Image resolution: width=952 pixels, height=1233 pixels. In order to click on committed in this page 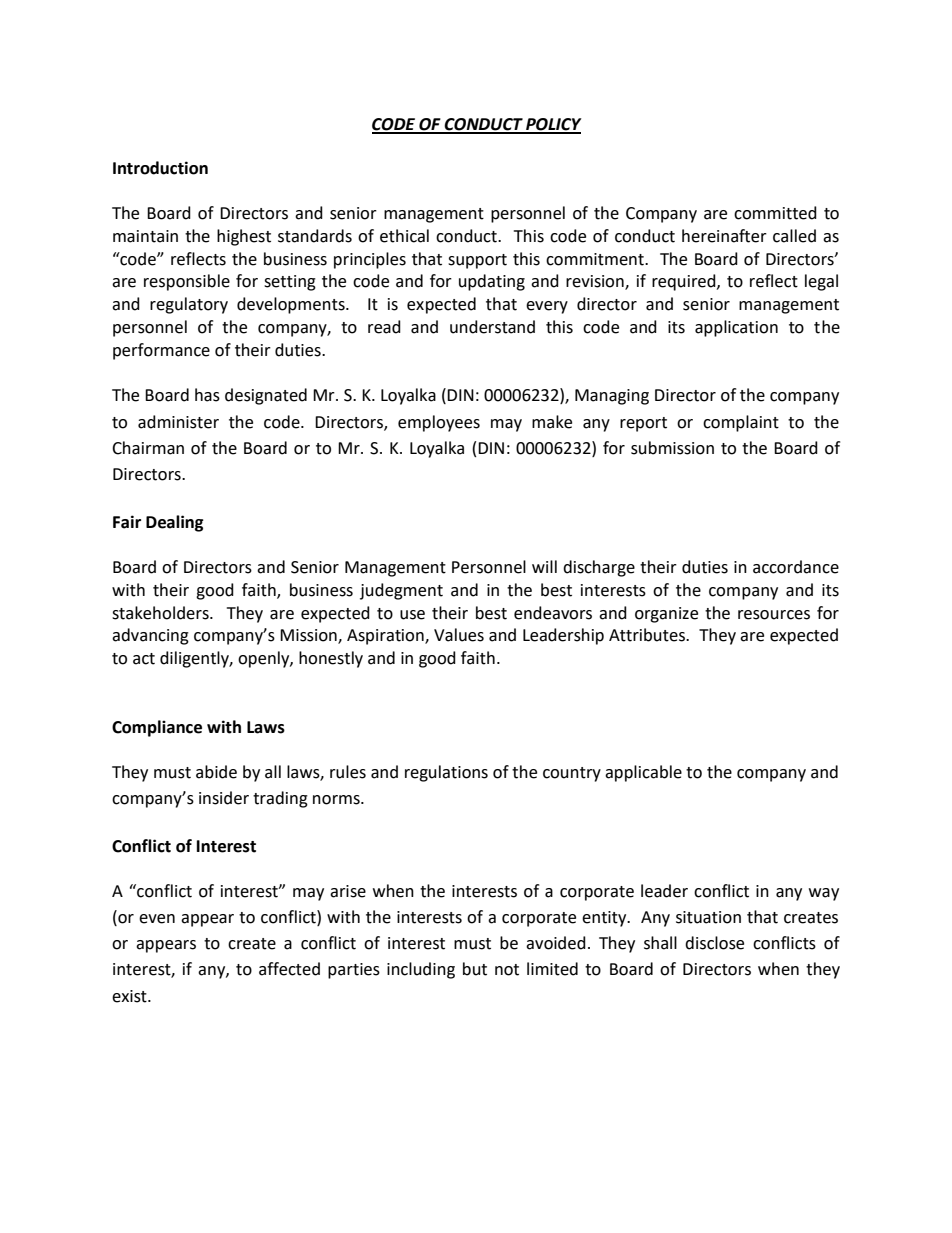, I will do `click(775, 213)`.
